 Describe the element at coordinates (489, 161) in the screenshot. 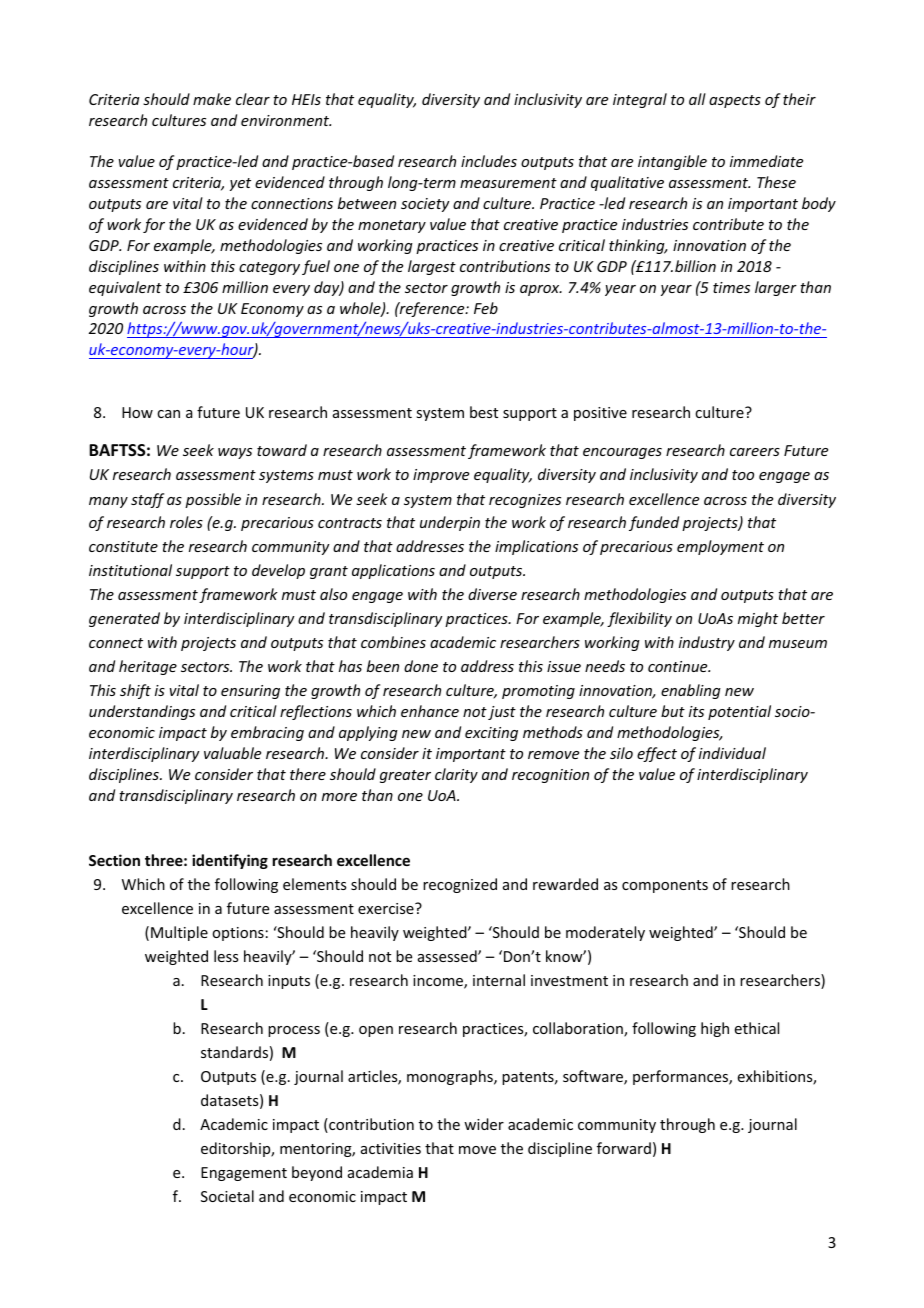

I see `includes` at that location.
